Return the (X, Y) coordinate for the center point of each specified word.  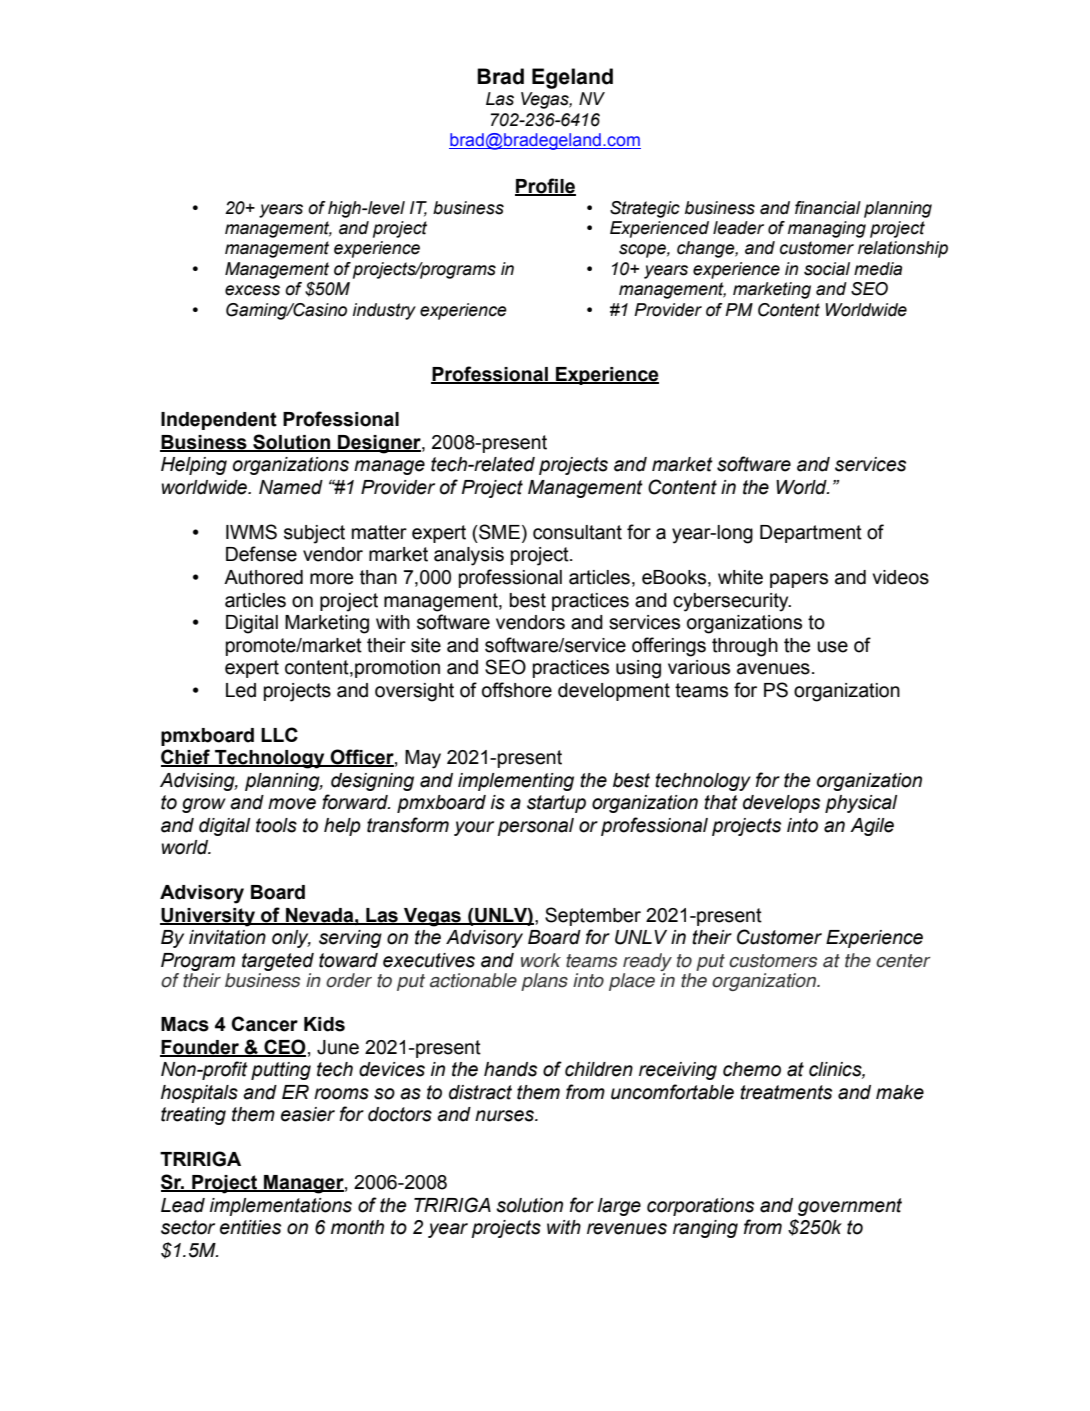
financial (828, 208)
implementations (281, 1207)
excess (252, 290)
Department (811, 534)
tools (276, 825)
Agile (872, 827)
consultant (577, 532)
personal (535, 827)
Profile (545, 186)
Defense (261, 554)
